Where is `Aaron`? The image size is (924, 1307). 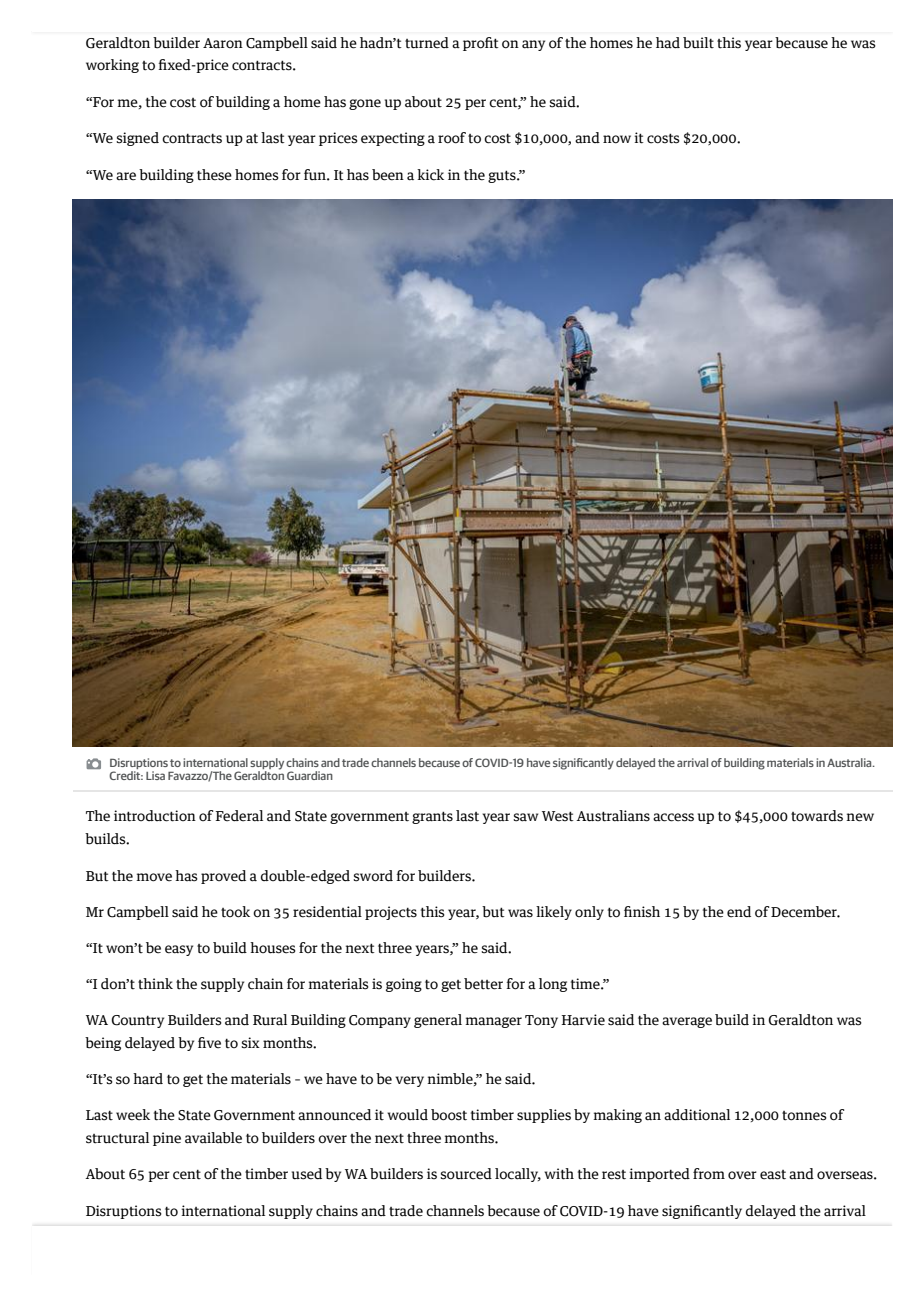 Aaron is located at coordinates (223, 43).
